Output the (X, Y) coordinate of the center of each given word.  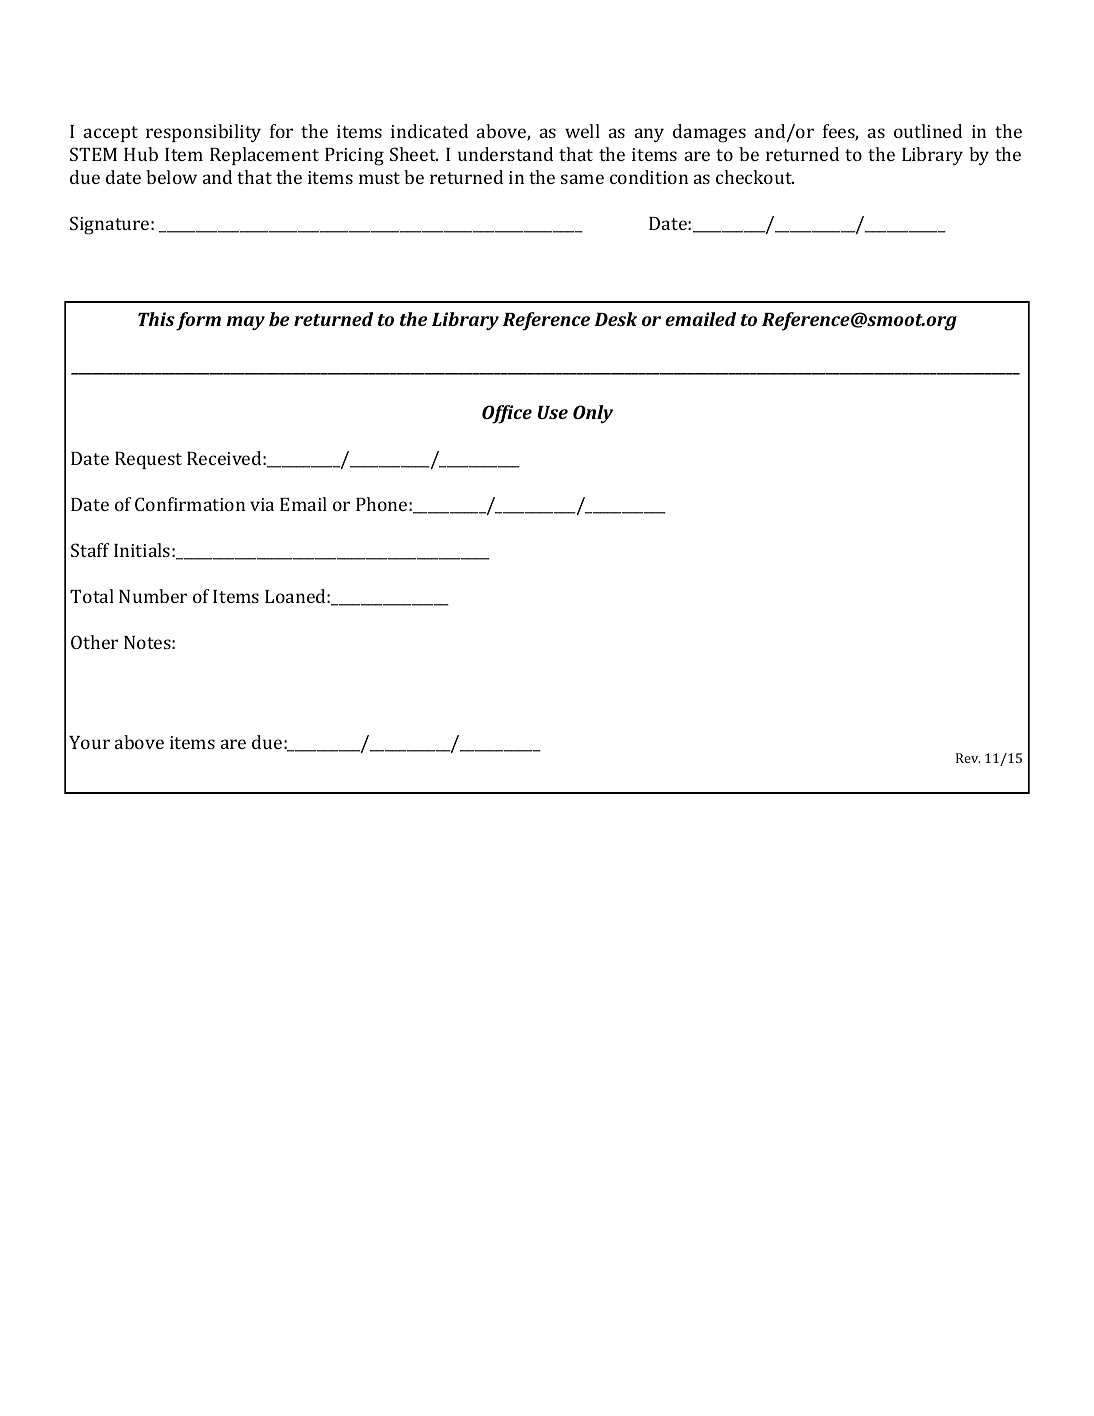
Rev (968, 758)
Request (148, 460)
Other (94, 642)
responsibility (203, 133)
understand (505, 154)
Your (89, 742)
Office (507, 414)
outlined (928, 131)
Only (593, 414)
